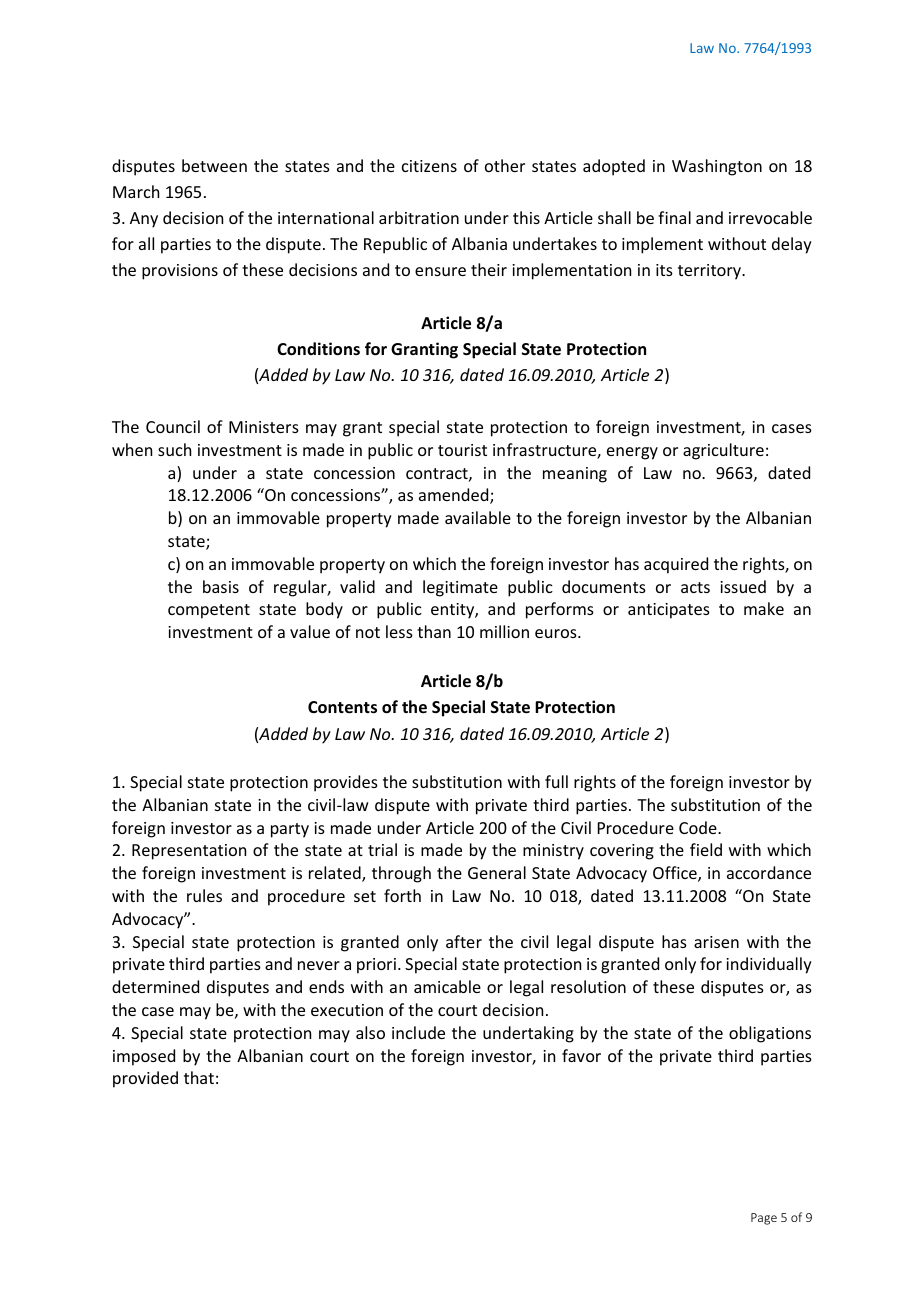 The width and height of the screenshot is (924, 1308). What do you see at coordinates (419, 217) in the screenshot?
I see `arbitration` at bounding box center [419, 217].
